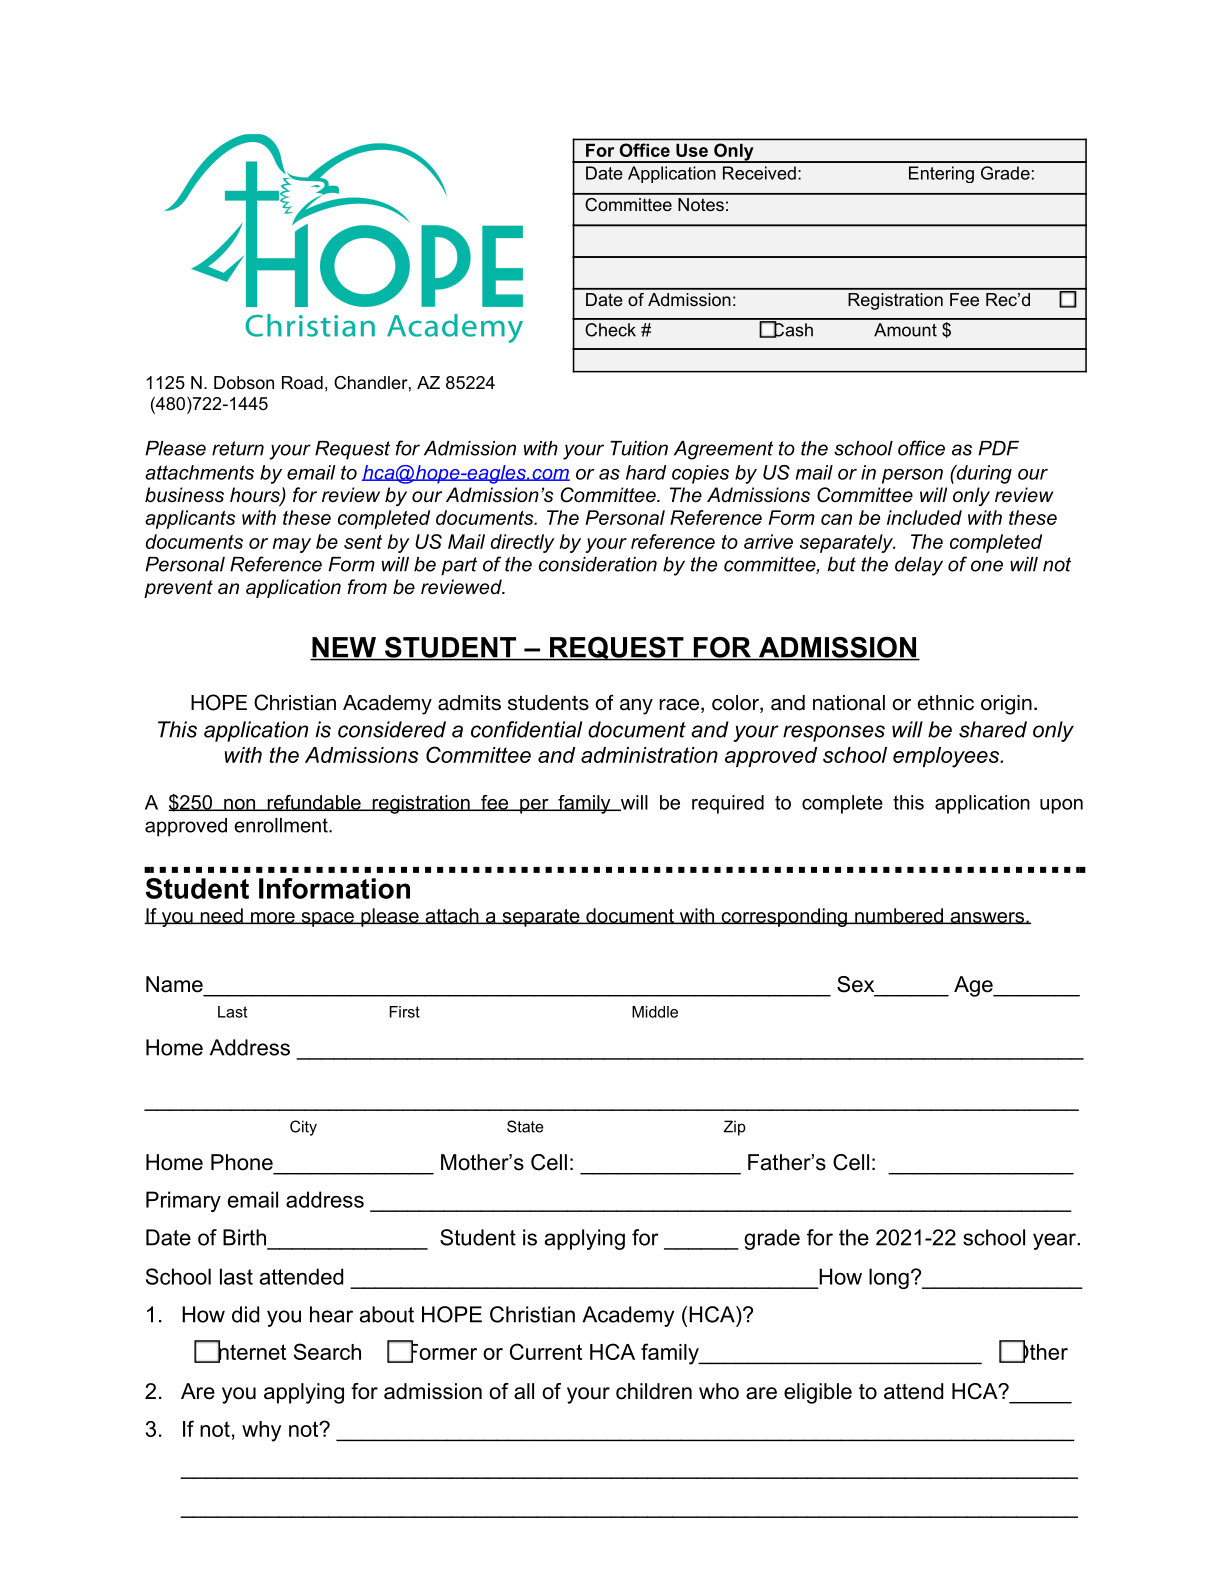 The width and height of the screenshot is (1230, 1592). Describe the element at coordinates (818, 1393) in the screenshot. I see `eligible` at that location.
